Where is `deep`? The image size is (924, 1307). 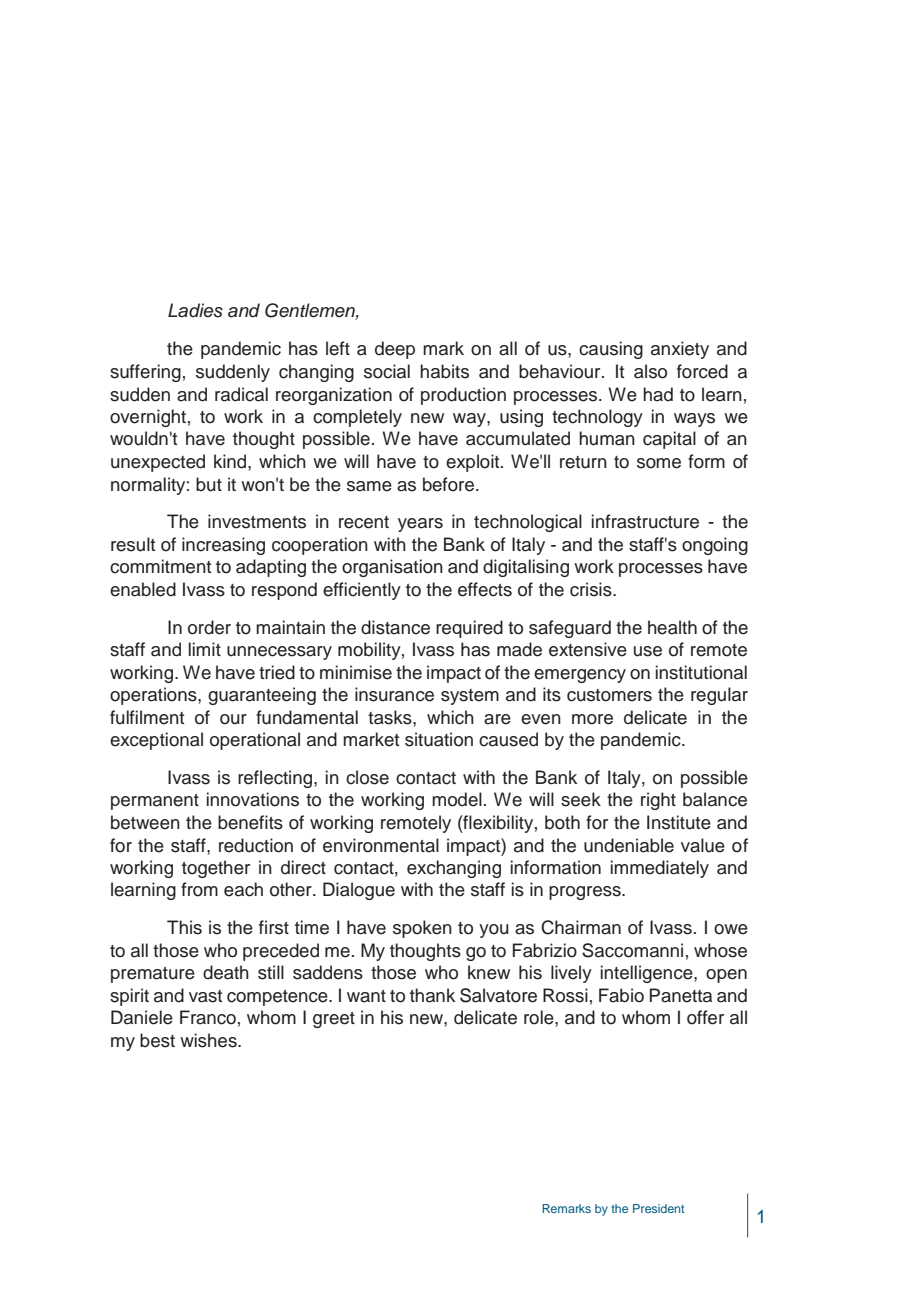 deep is located at coordinates (395, 350).
